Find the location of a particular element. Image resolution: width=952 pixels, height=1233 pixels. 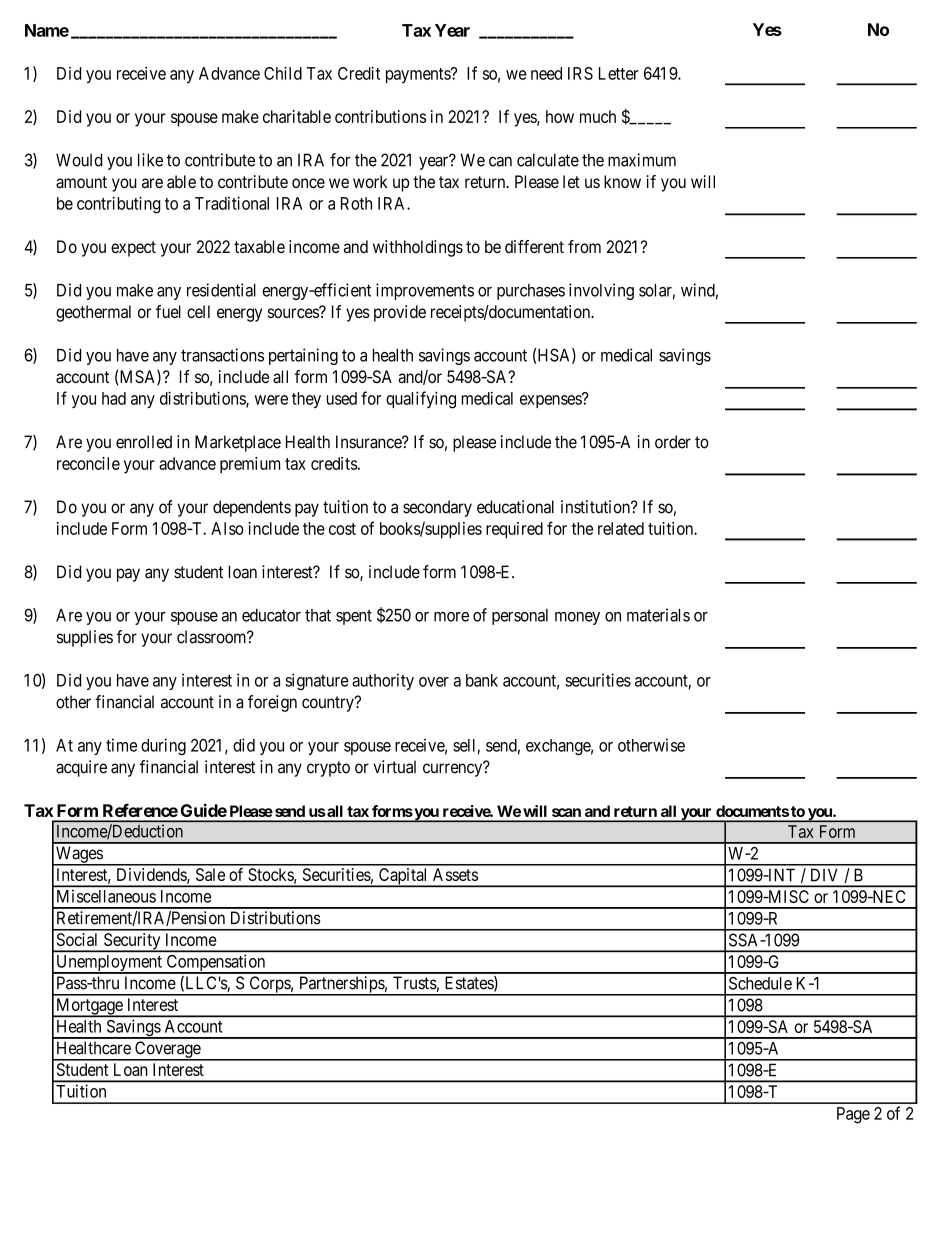

contributions is located at coordinates (380, 116).
